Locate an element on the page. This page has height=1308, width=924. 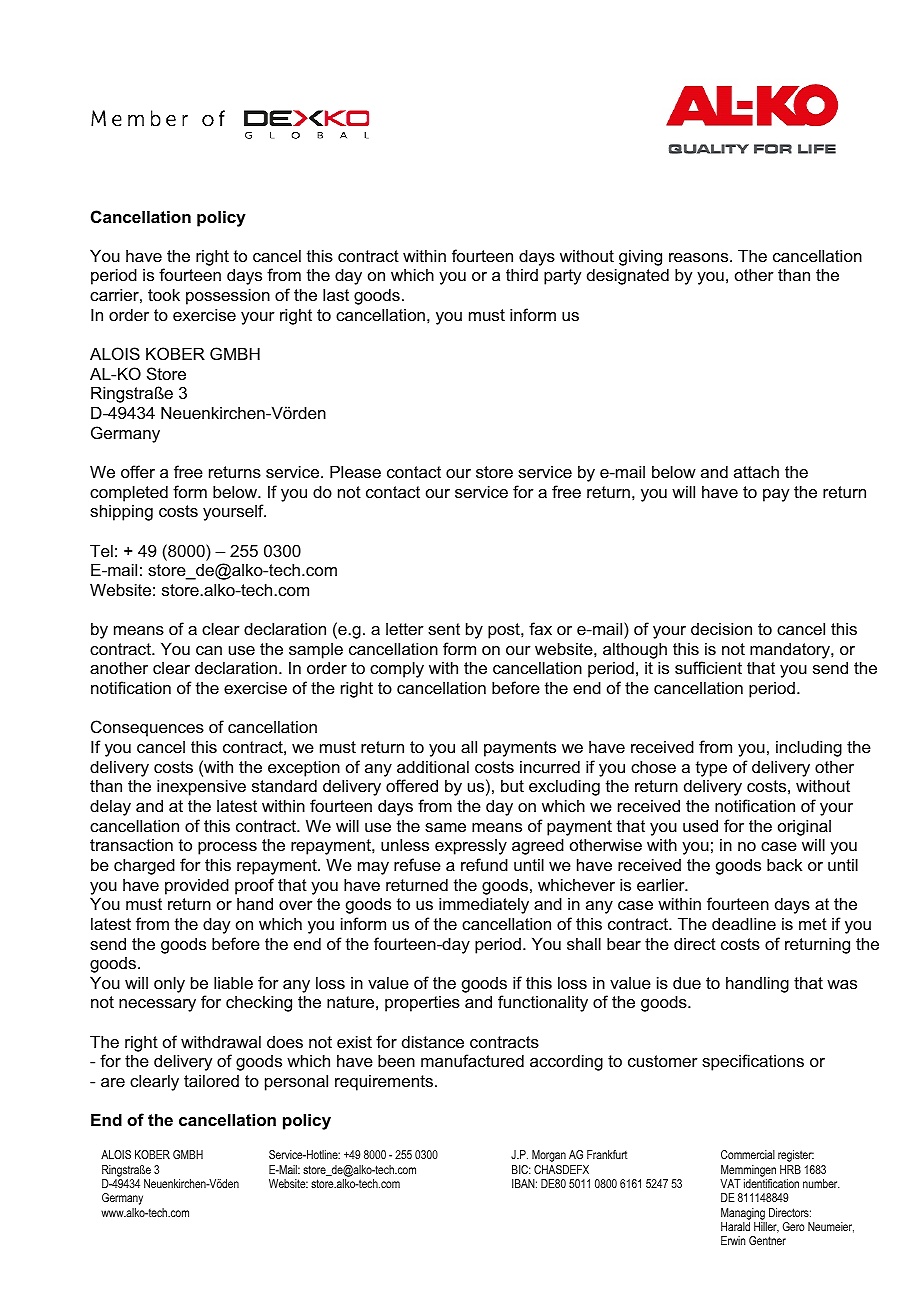
possession is located at coordinates (228, 296).
